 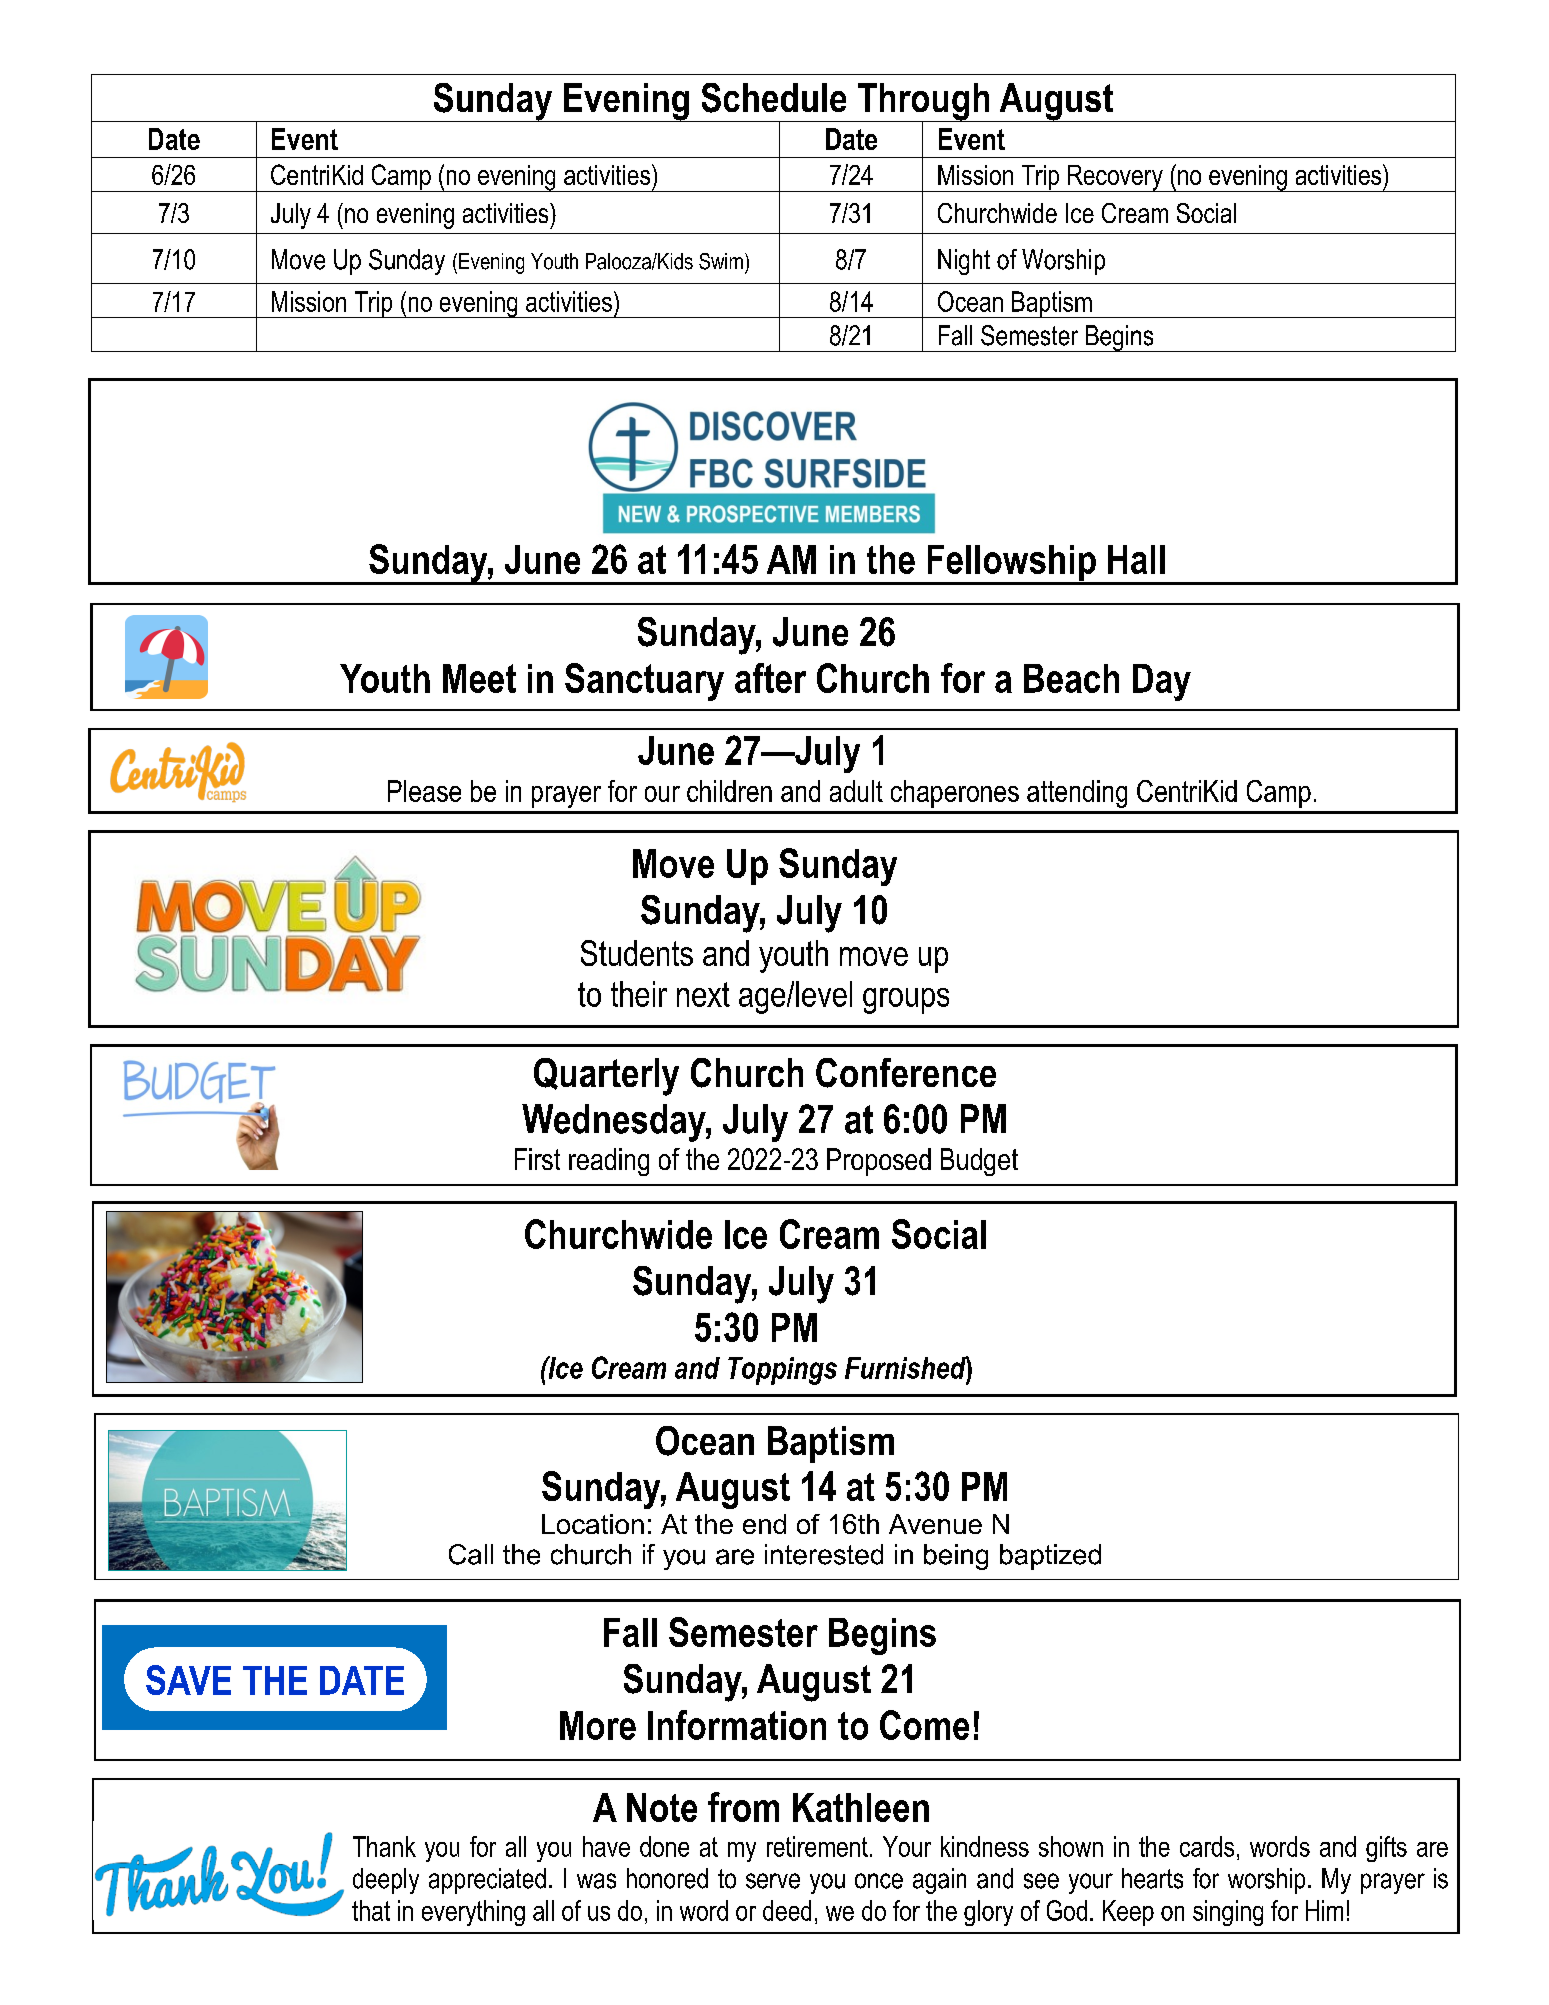 I want to click on Call, so click(x=471, y=1554).
